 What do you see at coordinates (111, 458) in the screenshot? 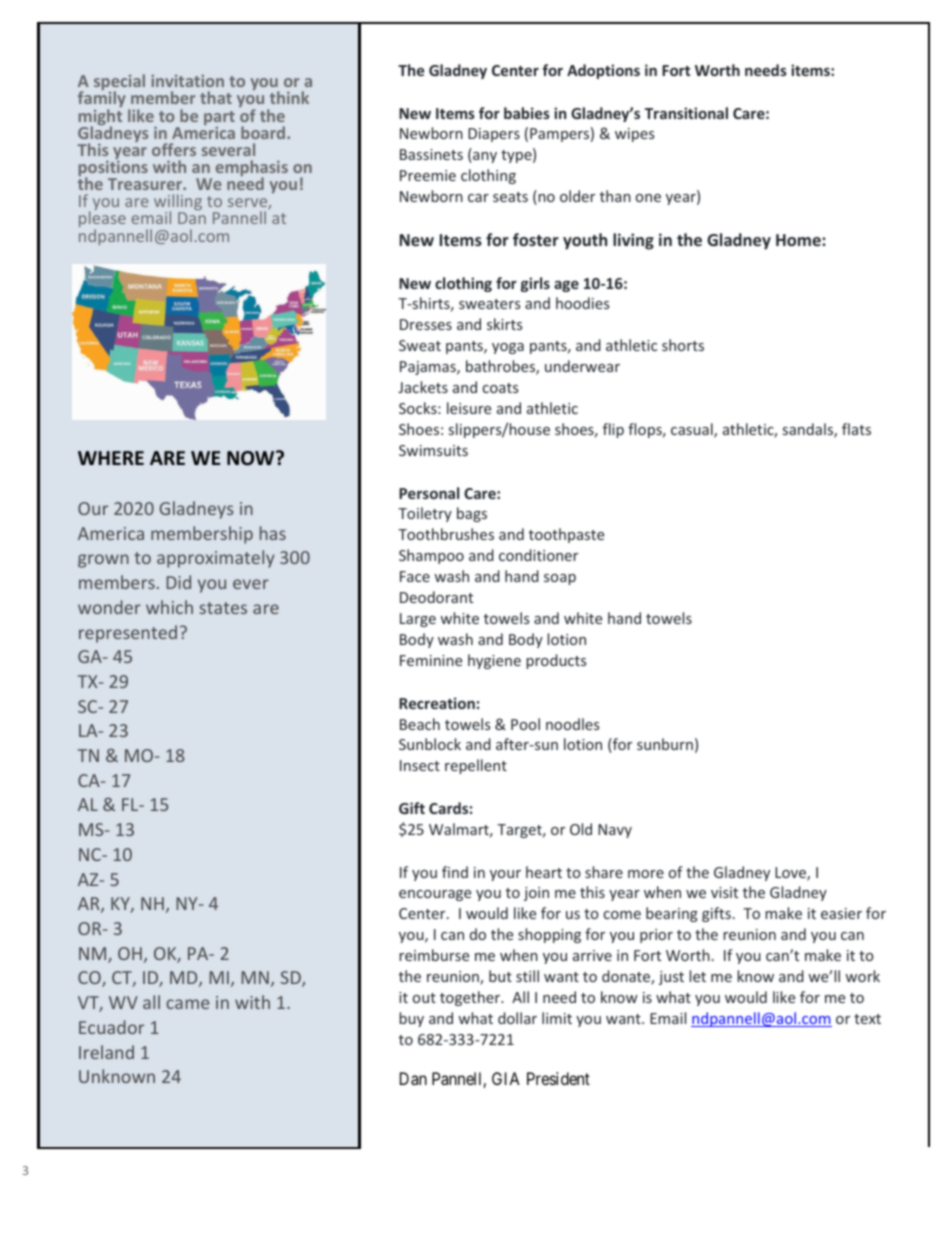
I see `WHERE` at bounding box center [111, 458].
